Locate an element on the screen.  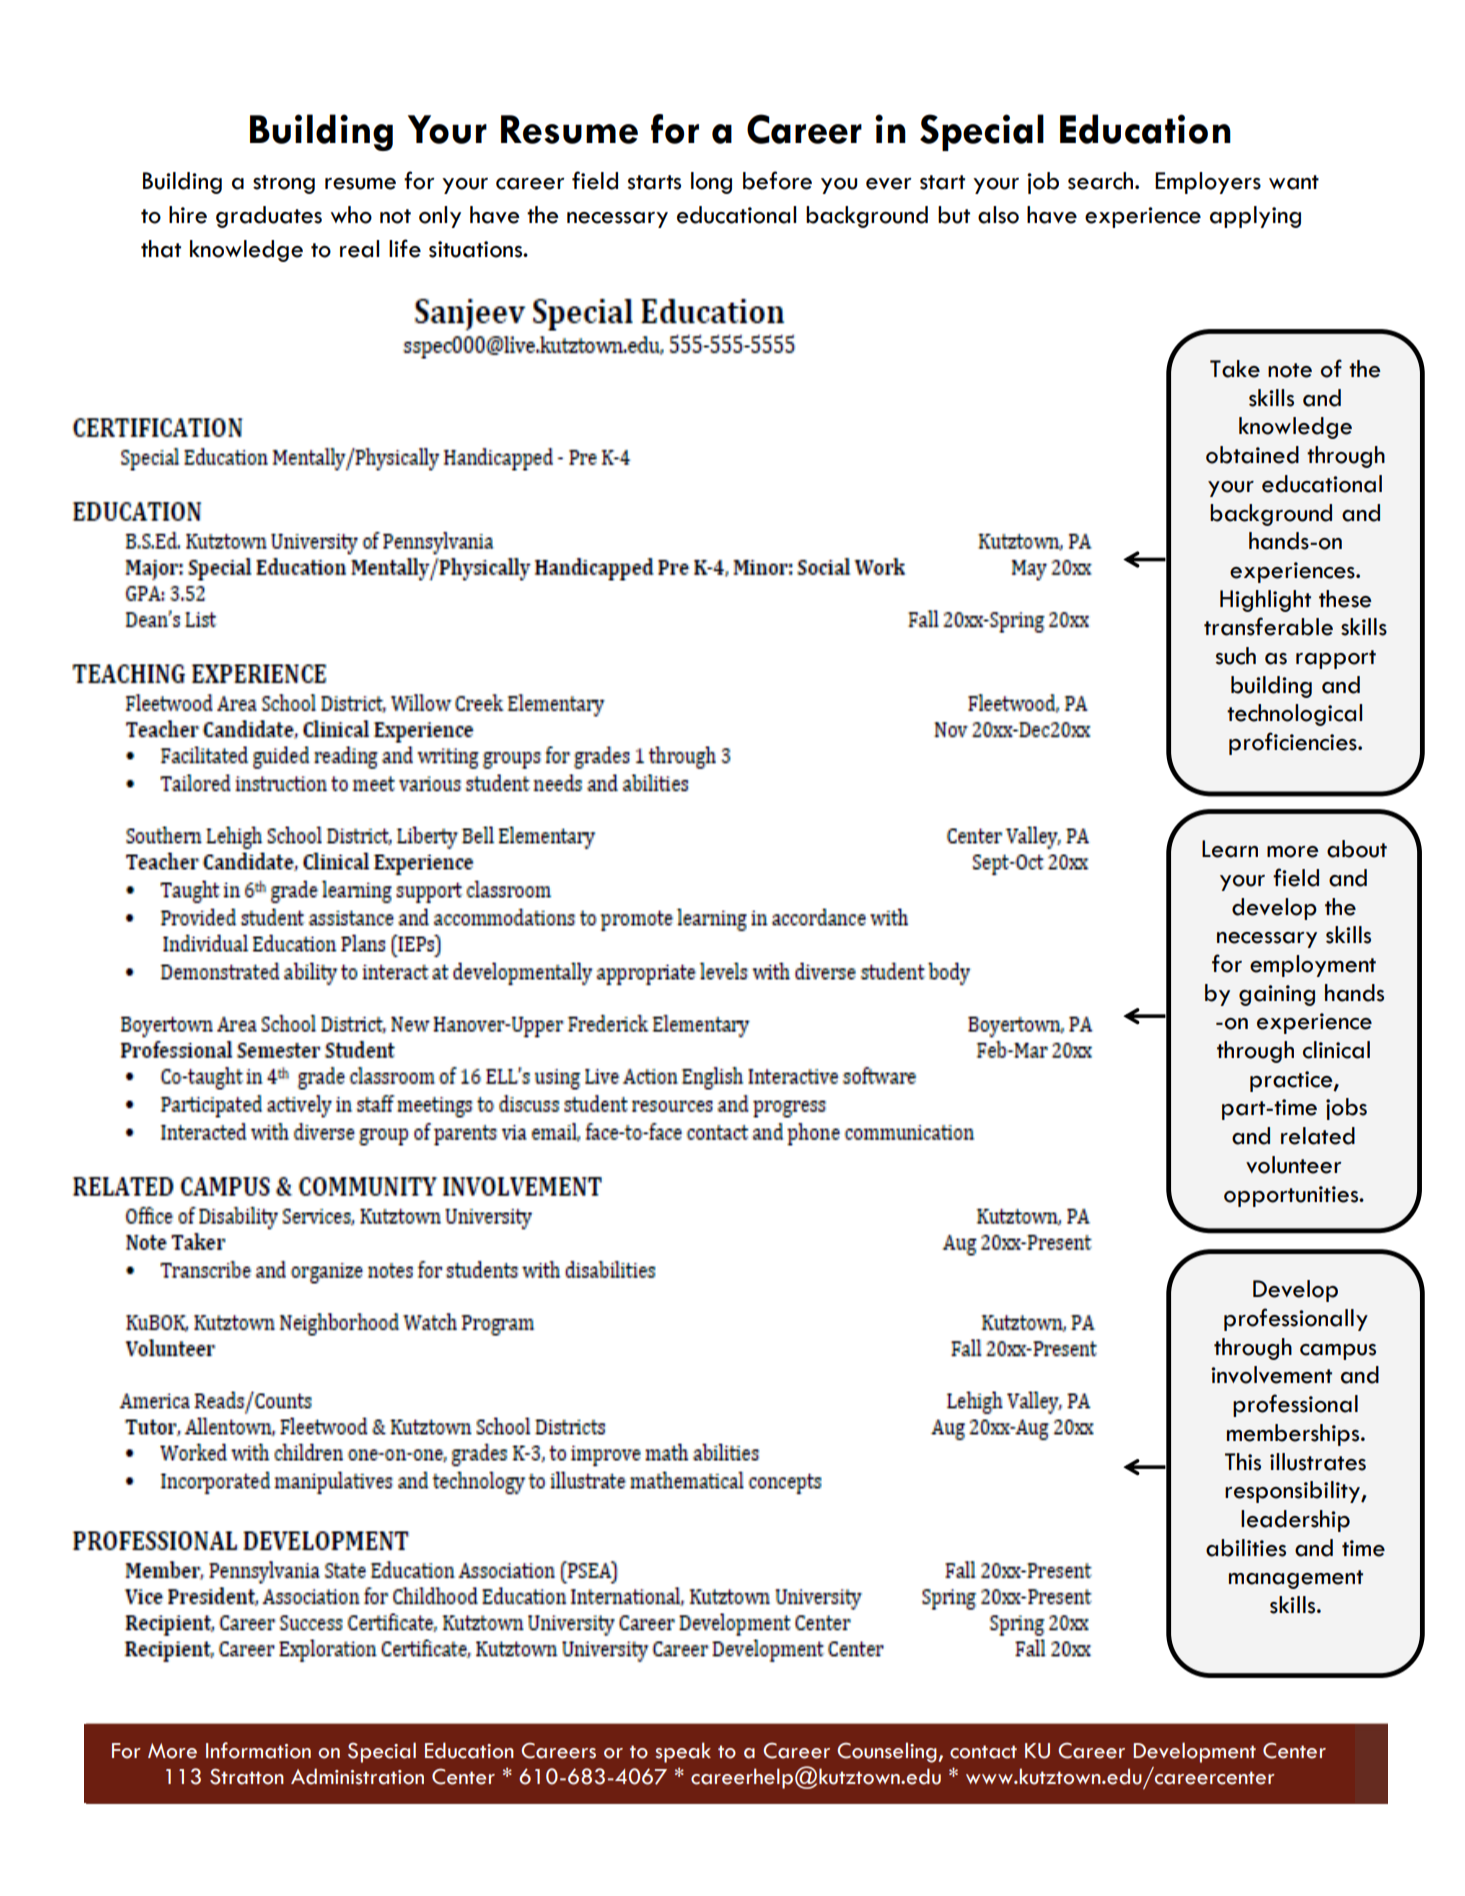
employment is located at coordinates (1313, 966).
